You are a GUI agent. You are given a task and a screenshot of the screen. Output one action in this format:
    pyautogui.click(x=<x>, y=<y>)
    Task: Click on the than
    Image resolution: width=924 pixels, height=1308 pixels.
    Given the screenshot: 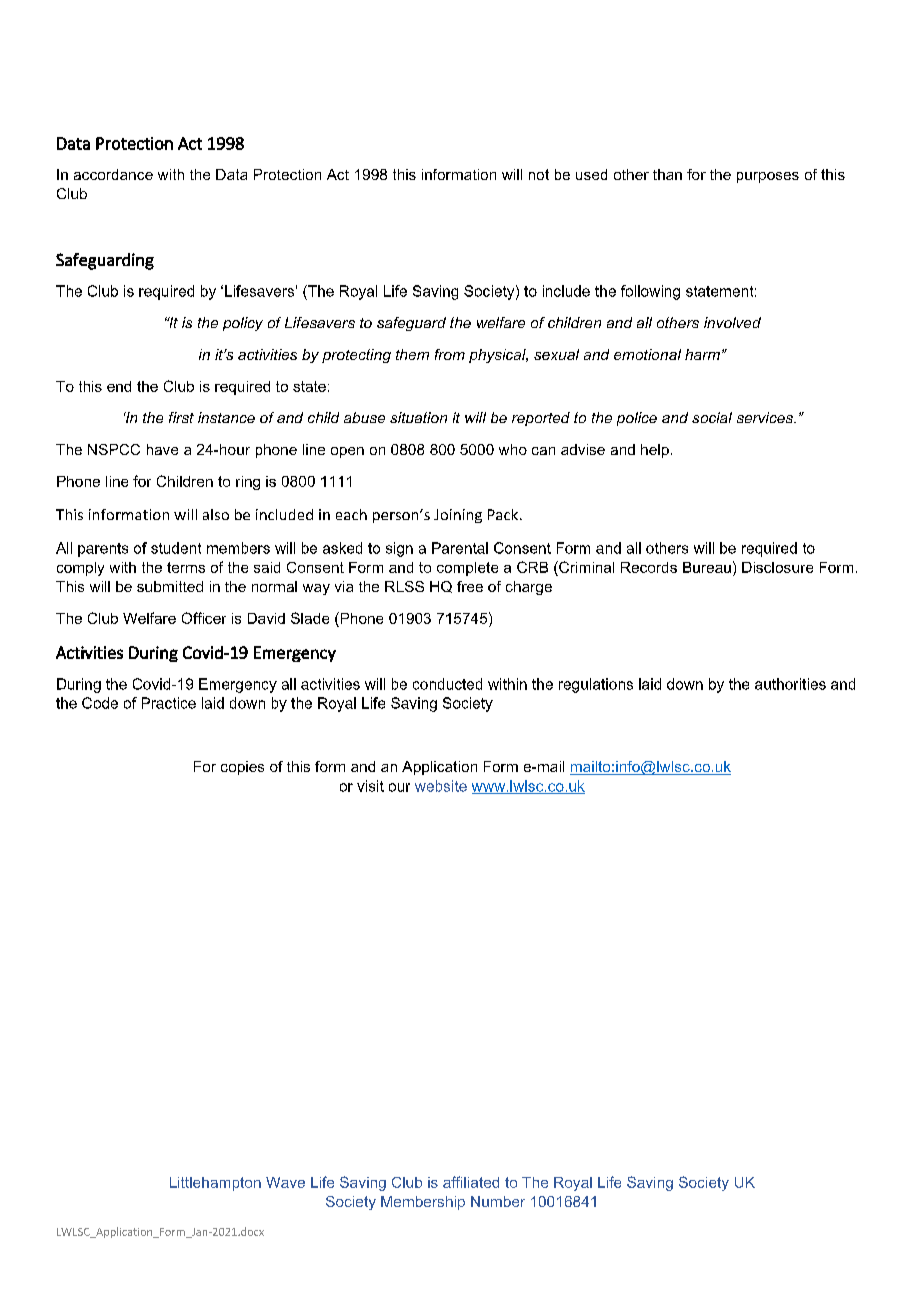 What is the action you would take?
    pyautogui.click(x=667, y=174)
